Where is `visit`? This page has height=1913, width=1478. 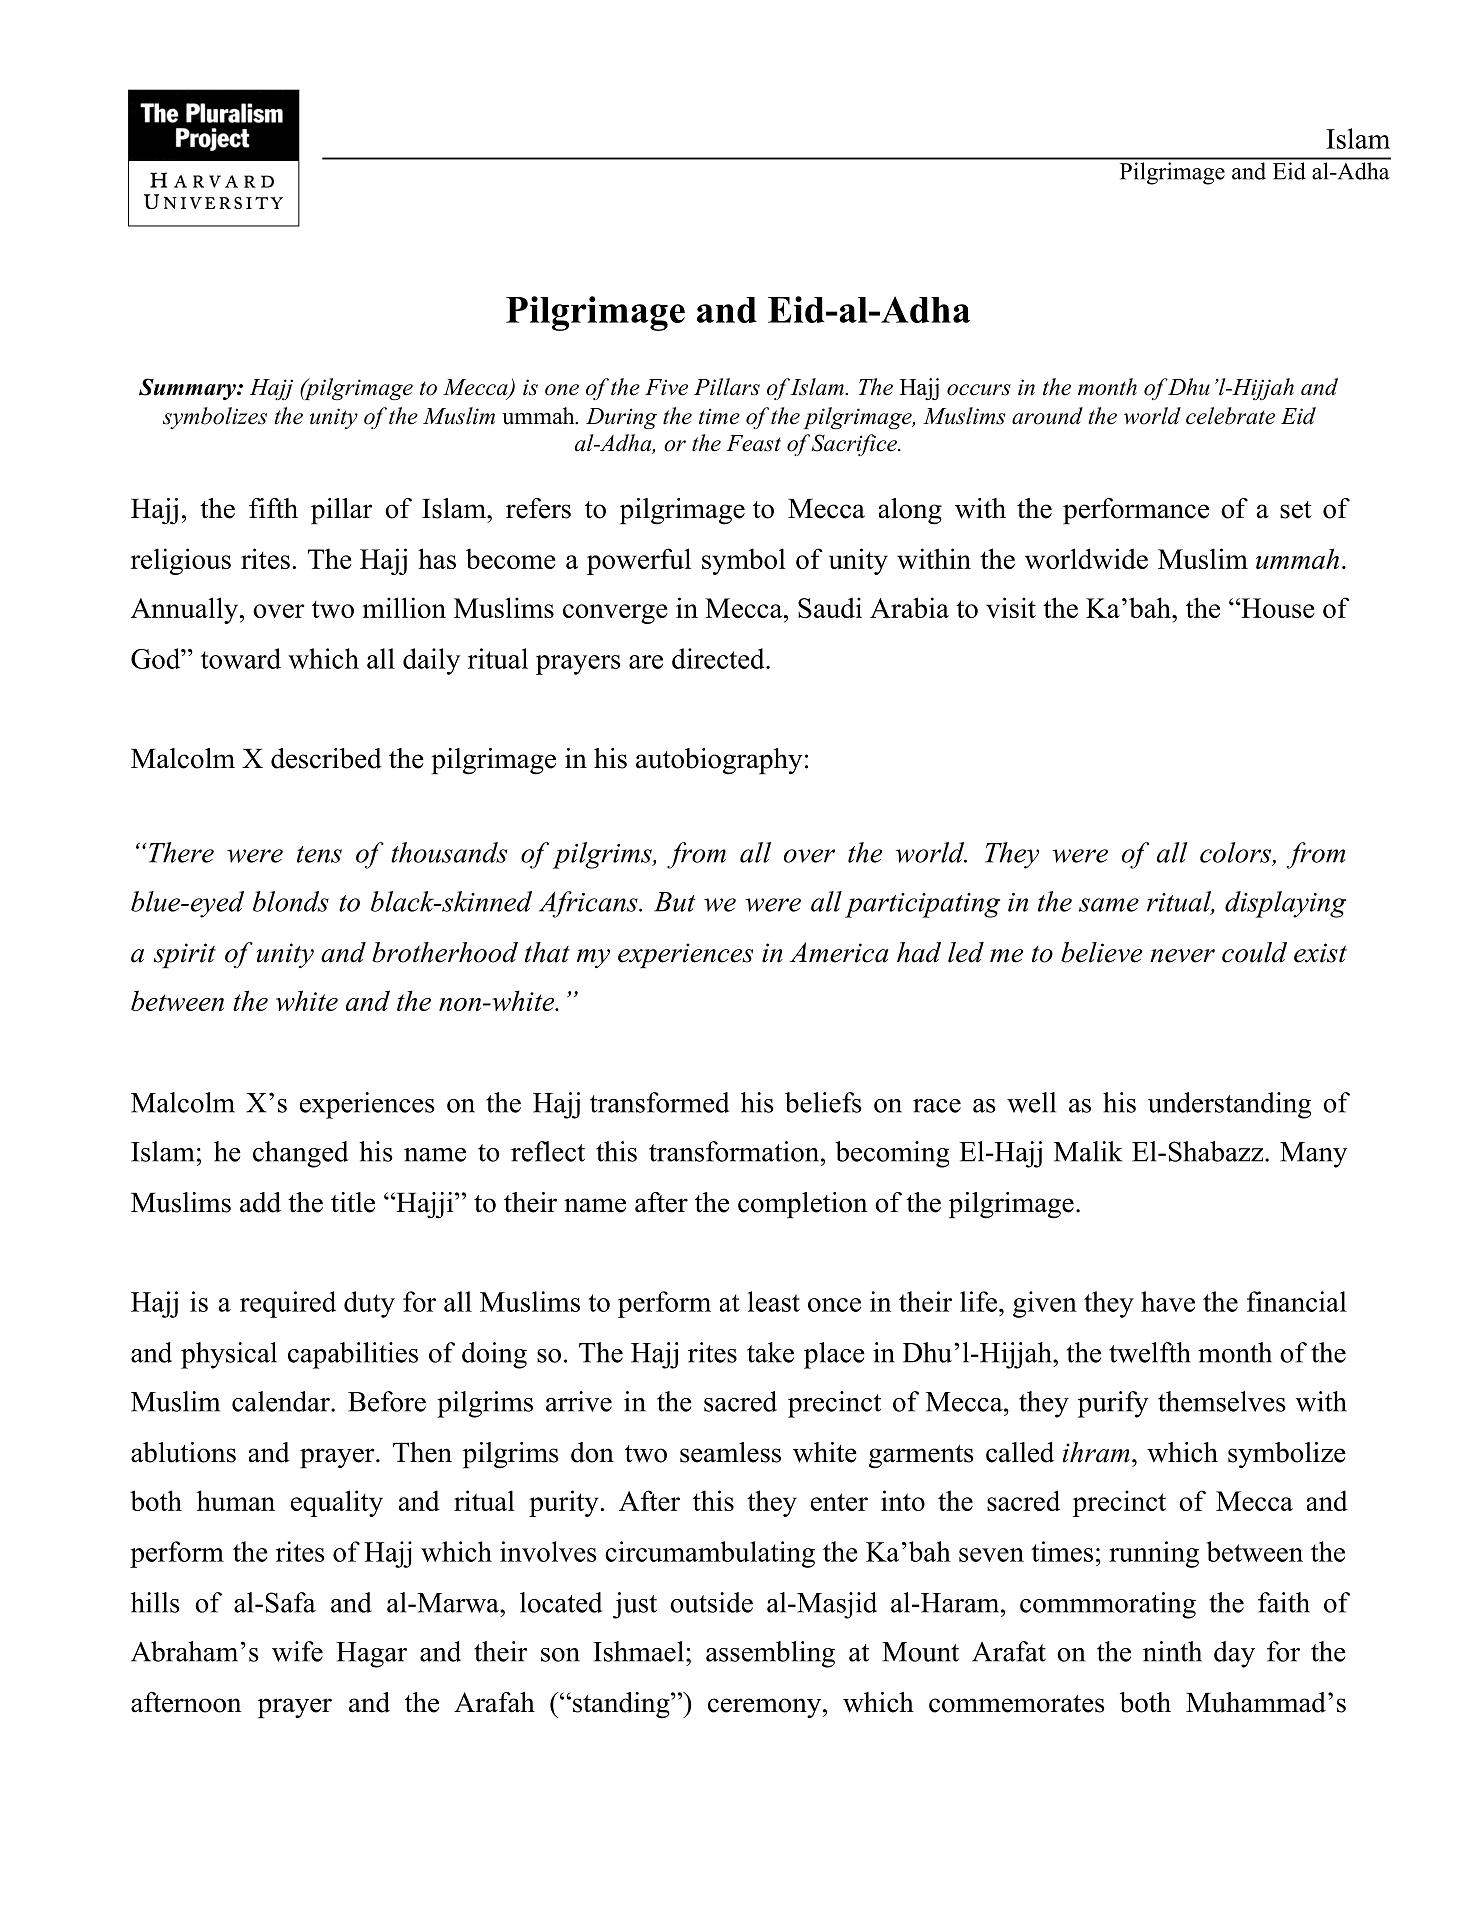
visit is located at coordinates (1011, 607).
